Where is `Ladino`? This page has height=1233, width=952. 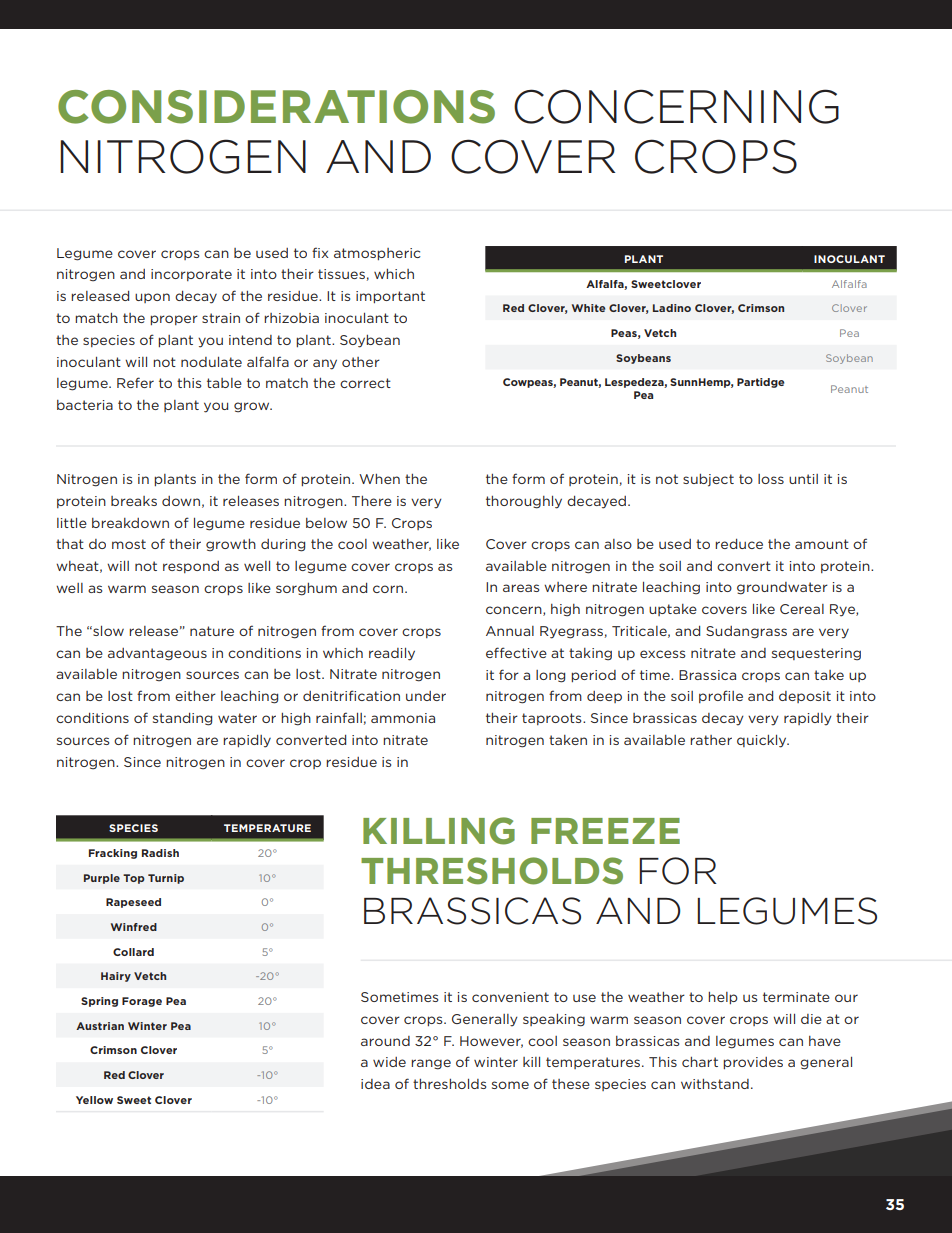 Ladino is located at coordinates (672, 308).
